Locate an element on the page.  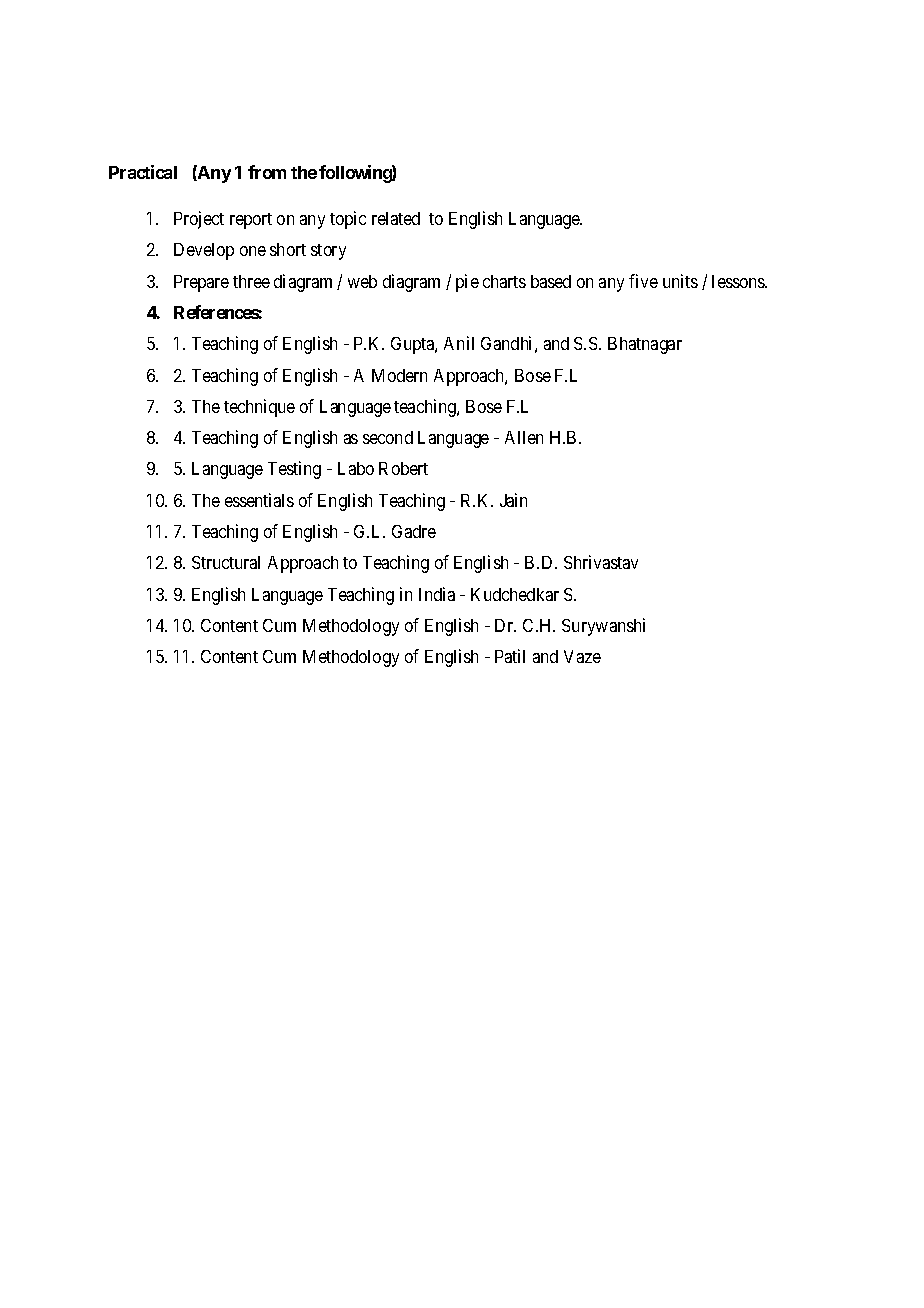
units is located at coordinates (680, 281).
